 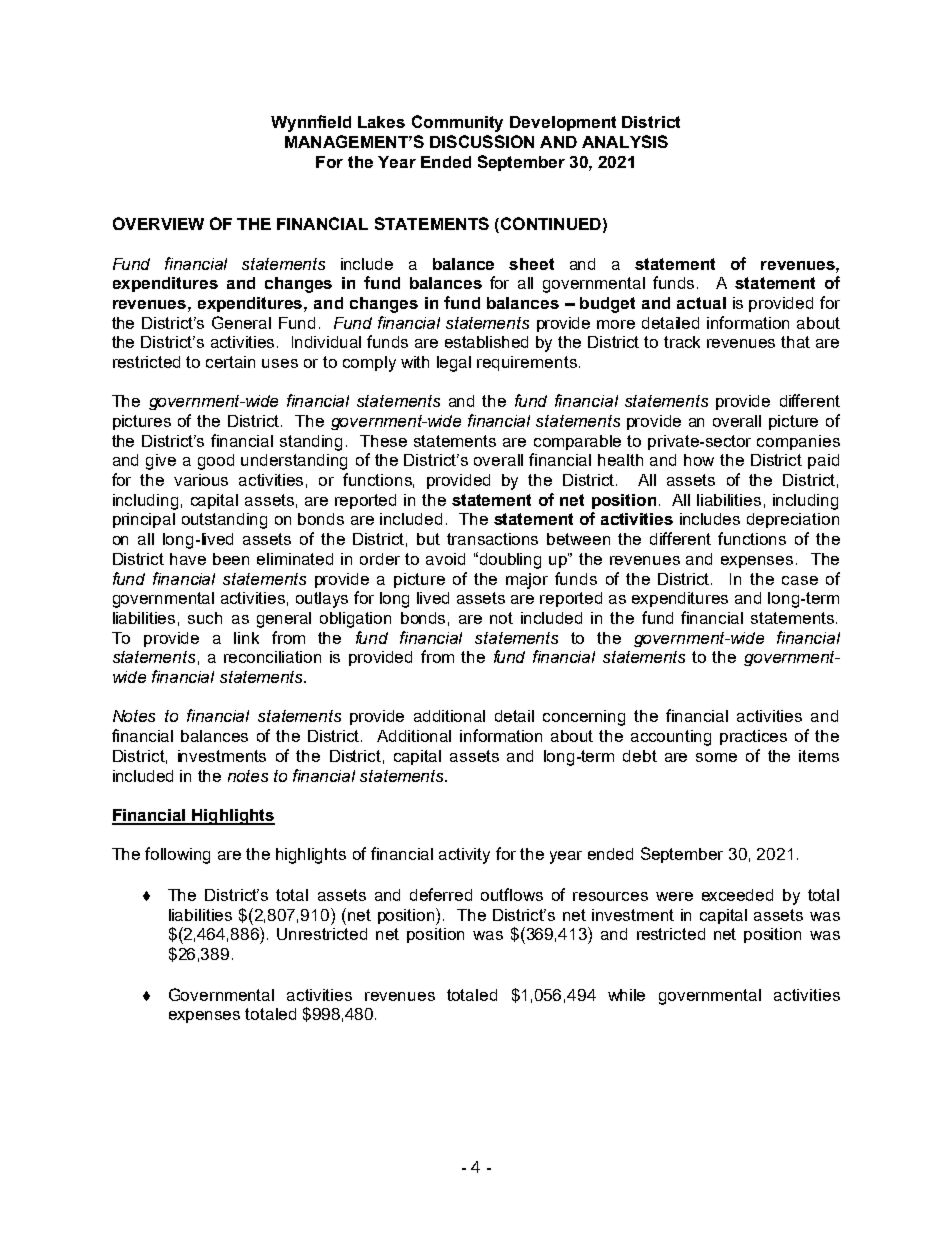 I want to click on exceeded, so click(x=737, y=895).
